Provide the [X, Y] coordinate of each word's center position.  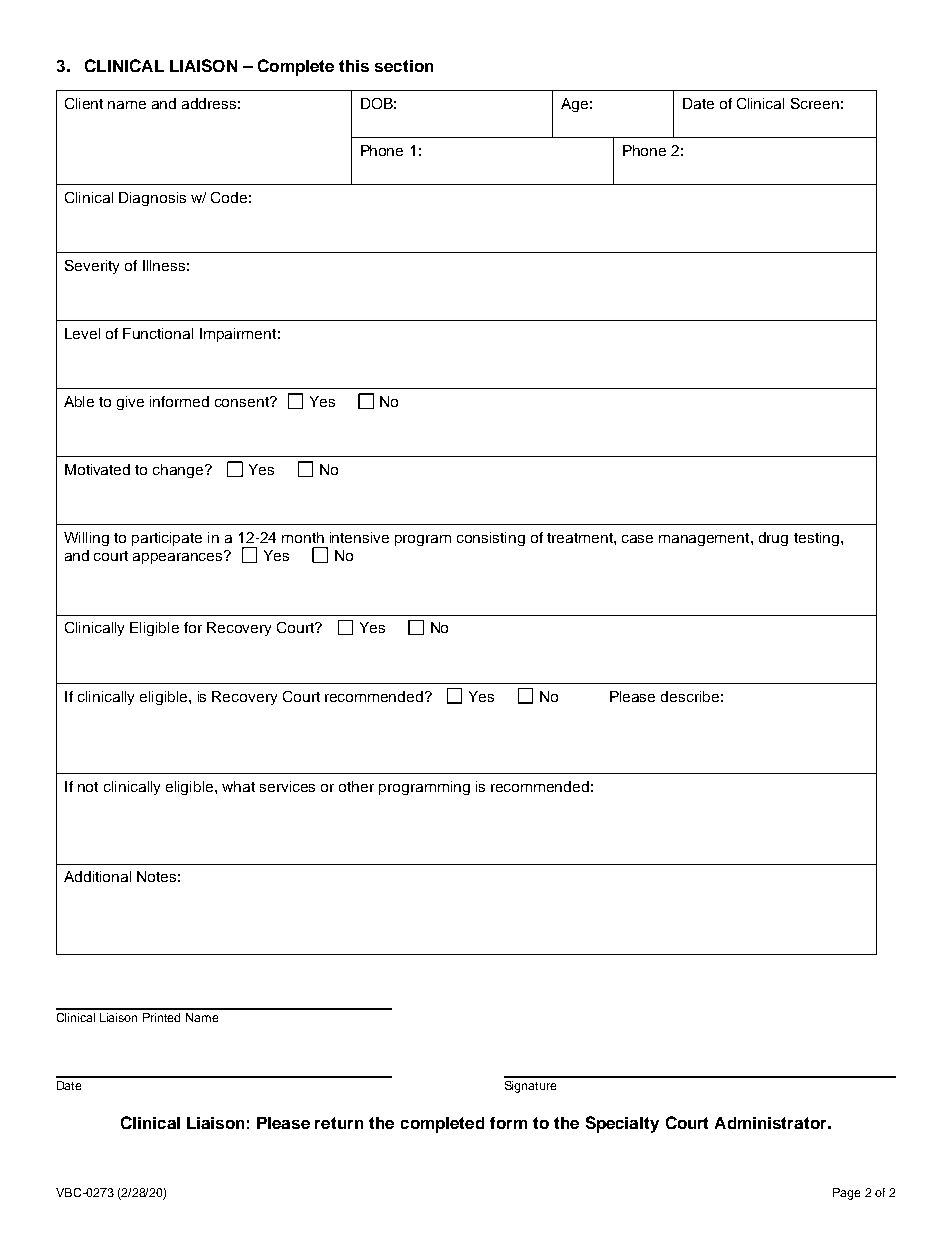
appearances [179, 557]
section [404, 66]
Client [84, 103]
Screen [815, 103]
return [339, 1123]
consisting [491, 539]
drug [773, 539]
